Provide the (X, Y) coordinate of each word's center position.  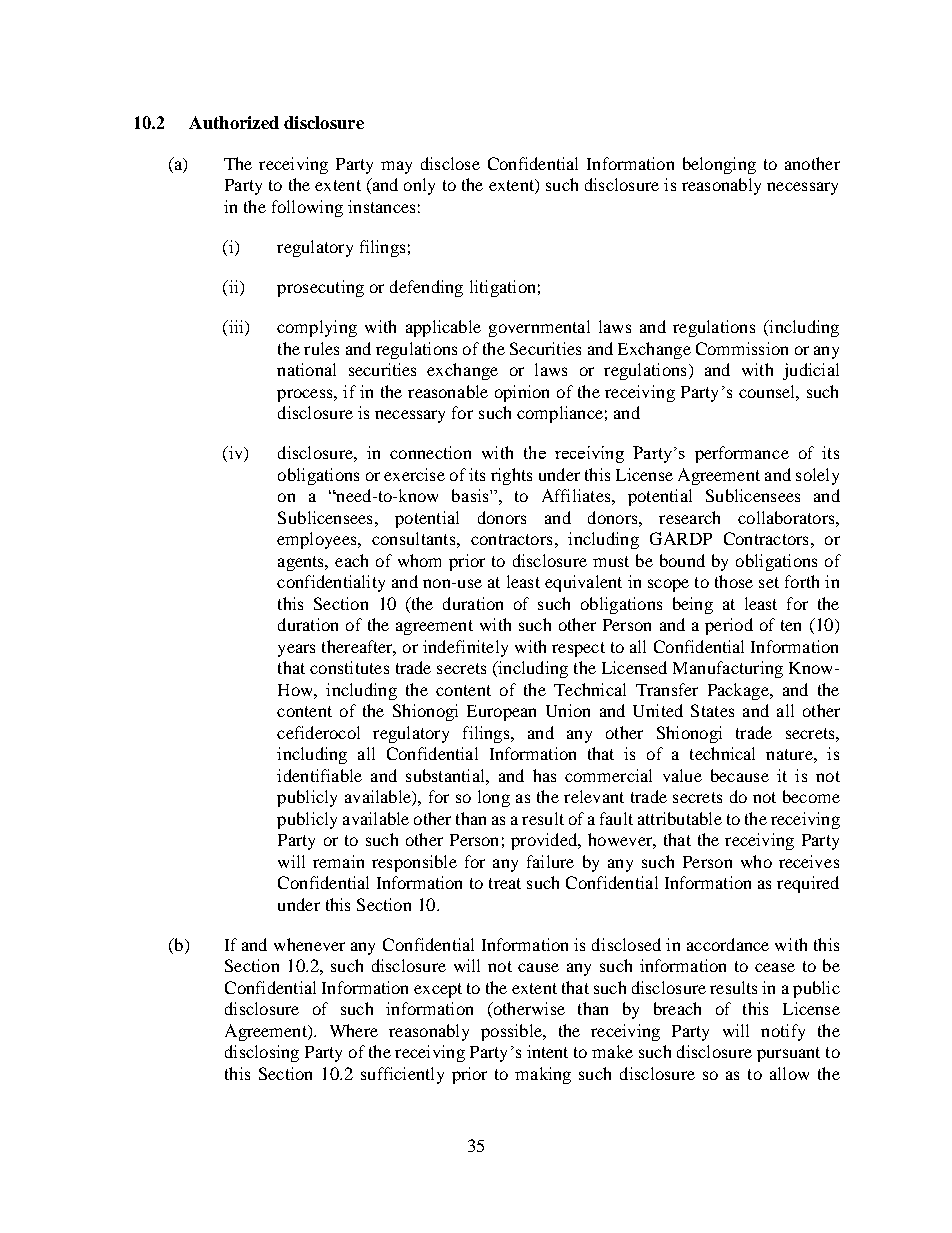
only (419, 186)
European (501, 713)
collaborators (787, 517)
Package (739, 691)
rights (511, 476)
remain (338, 861)
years (296, 650)
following (307, 208)
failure (550, 861)
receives (809, 861)
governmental (539, 328)
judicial (811, 371)
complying (317, 328)
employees (318, 540)
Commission (742, 348)
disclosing (262, 1053)
